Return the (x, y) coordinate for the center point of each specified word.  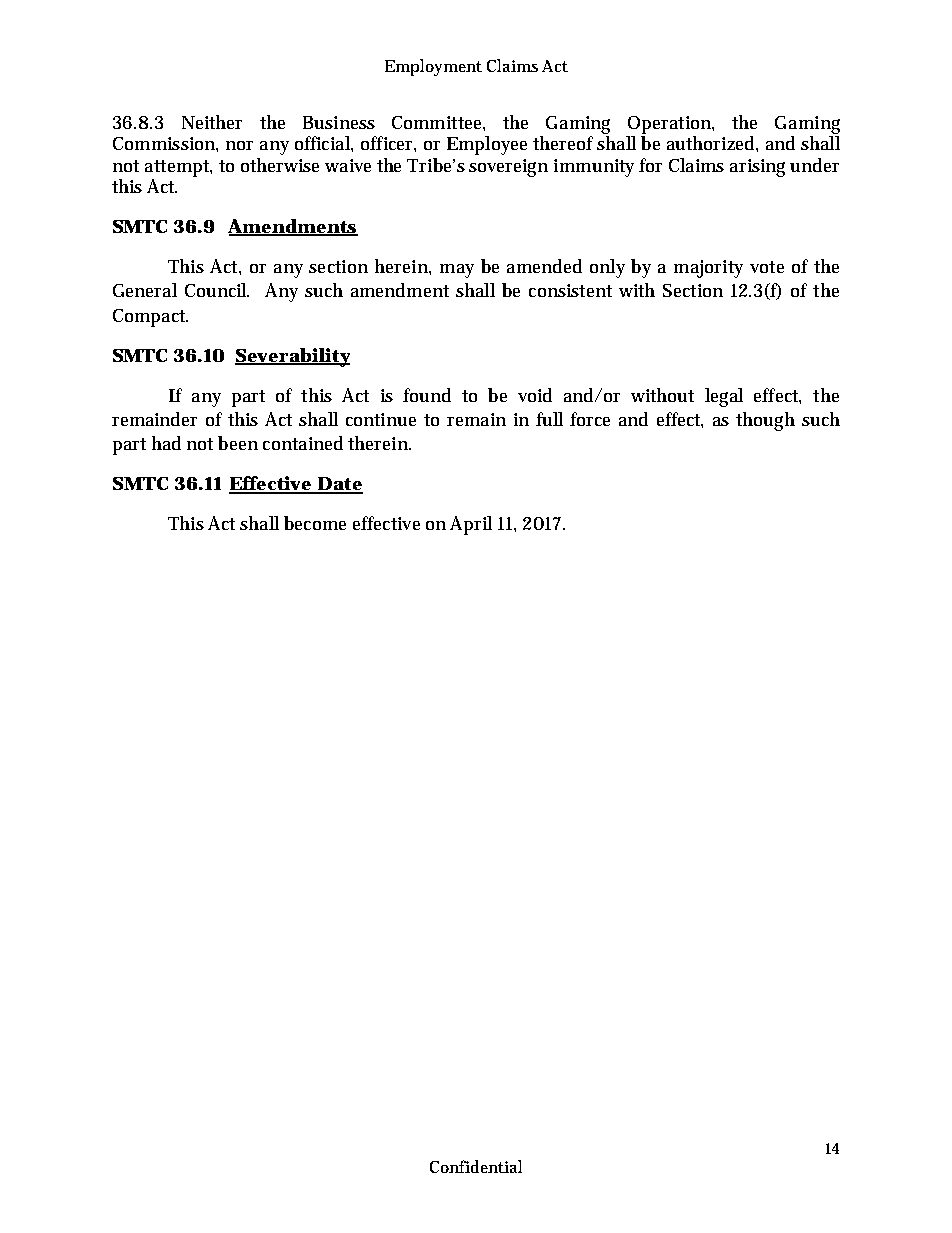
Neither (212, 122)
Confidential (476, 1166)
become (315, 523)
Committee (438, 123)
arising (757, 168)
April (471, 525)
